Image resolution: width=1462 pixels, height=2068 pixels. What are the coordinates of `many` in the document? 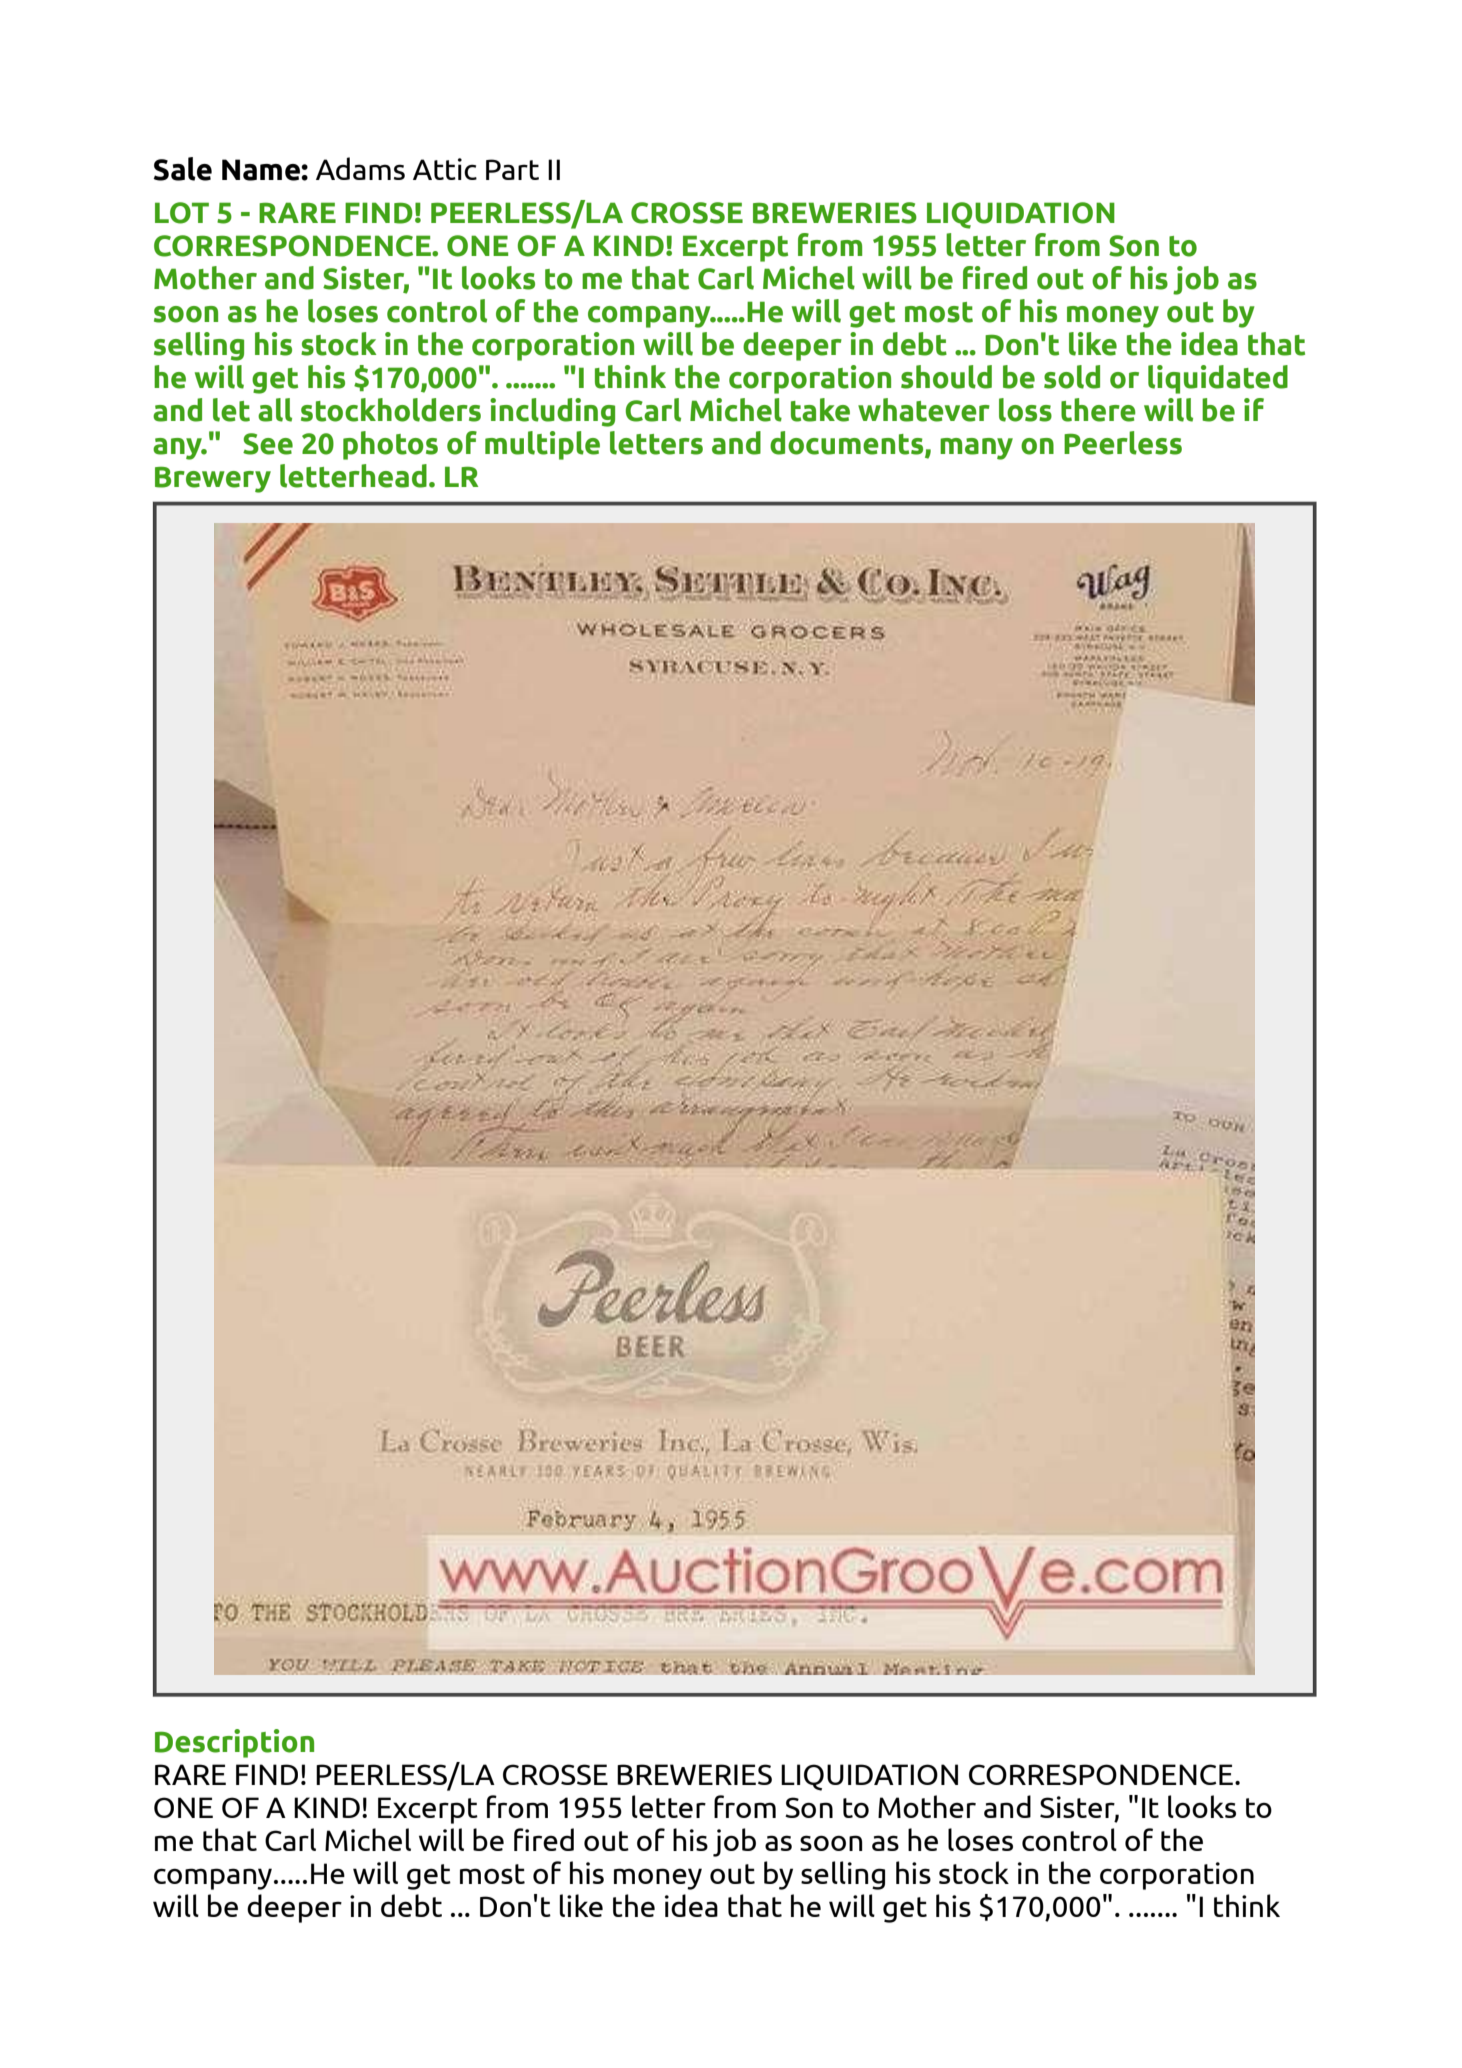 It's located at (976, 449).
